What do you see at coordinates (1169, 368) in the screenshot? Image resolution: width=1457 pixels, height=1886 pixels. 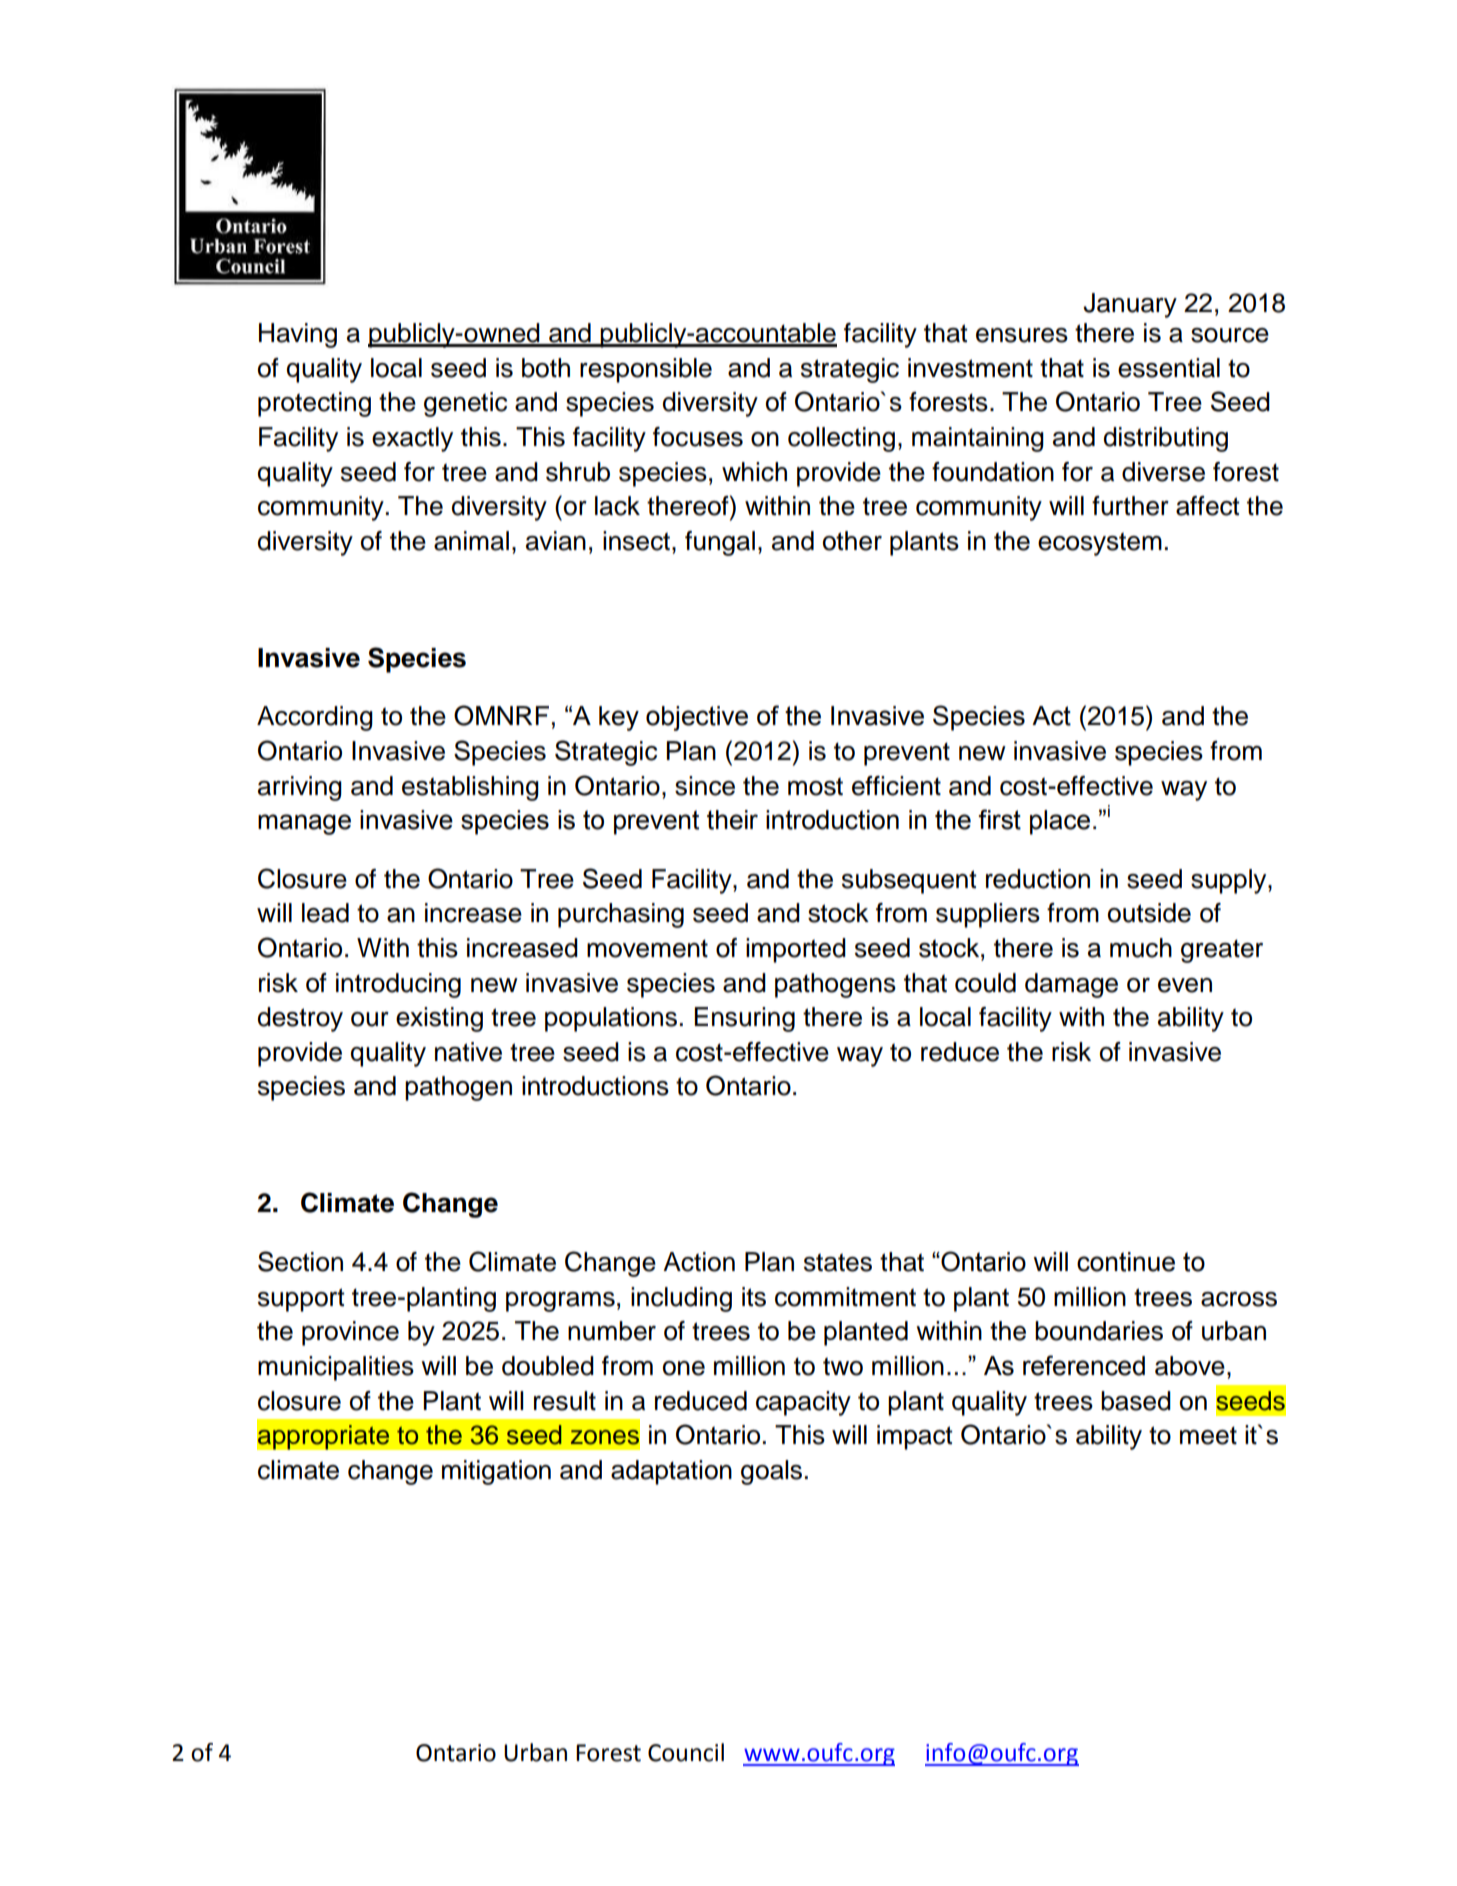 I see `essential` at bounding box center [1169, 368].
